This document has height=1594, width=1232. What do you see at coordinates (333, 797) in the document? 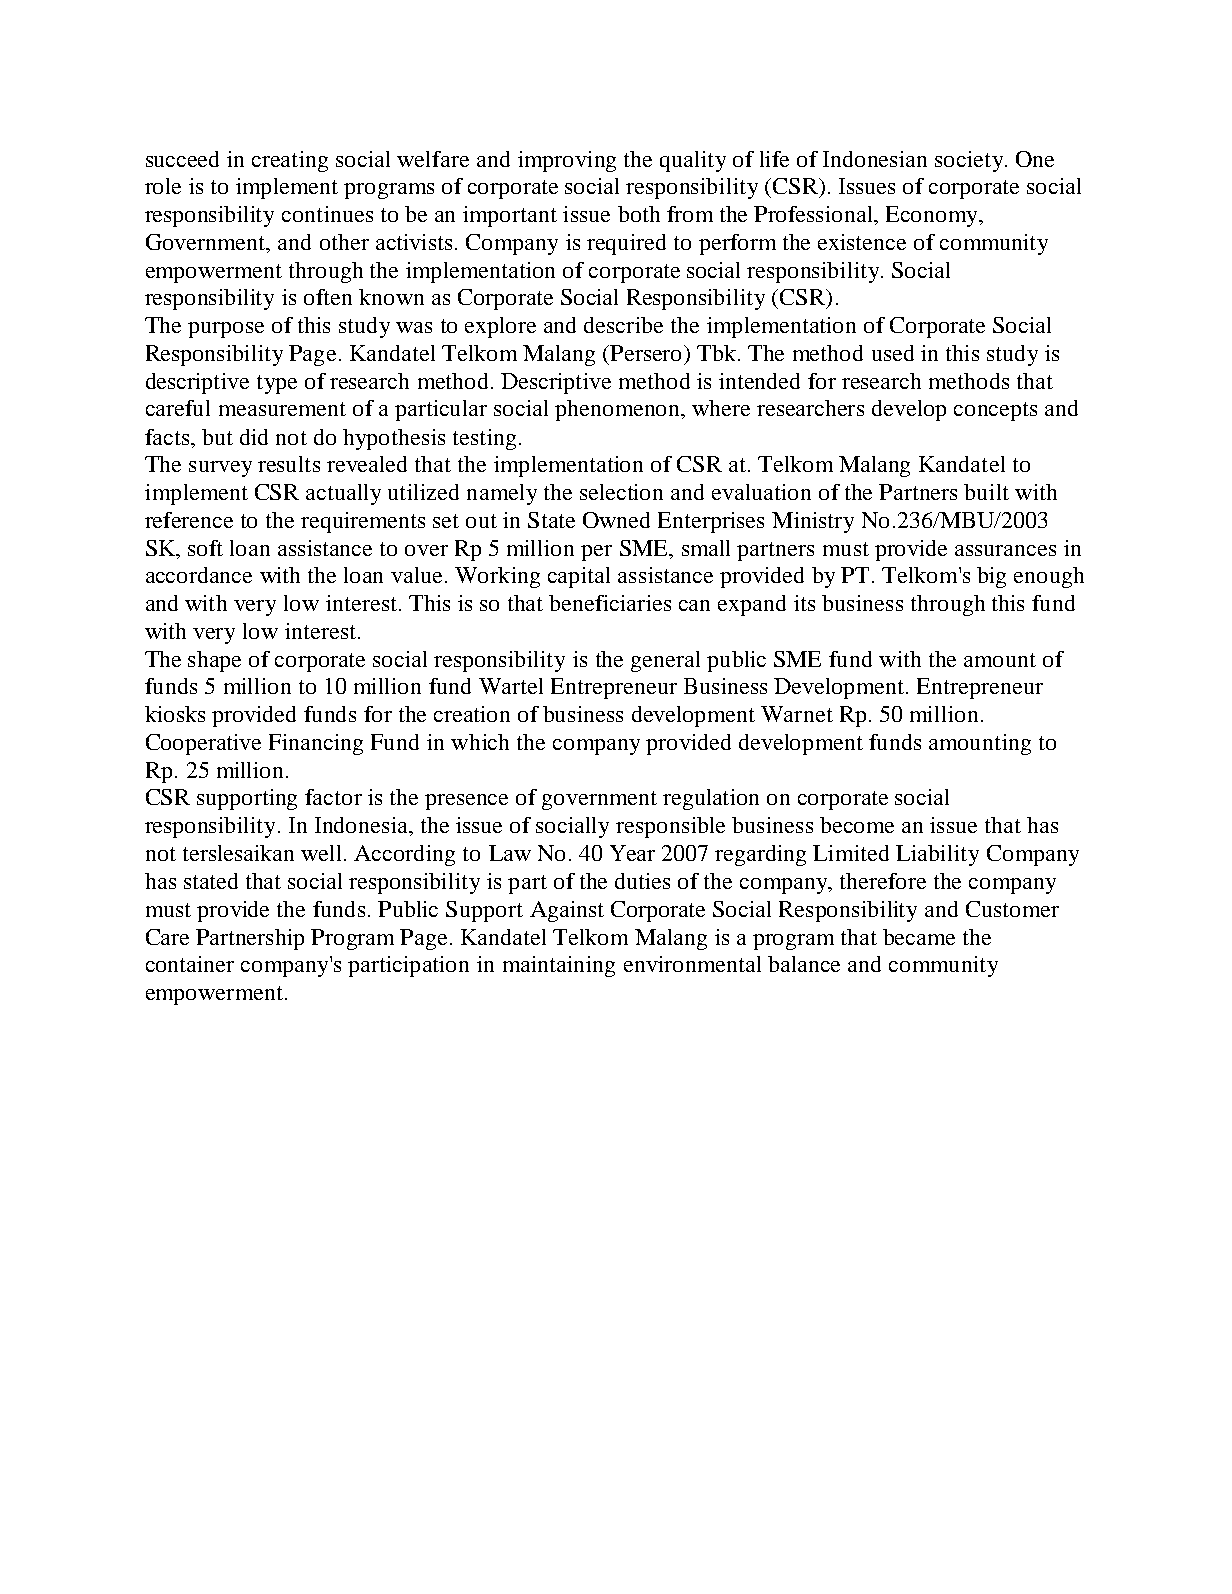
I see `factor` at bounding box center [333, 797].
